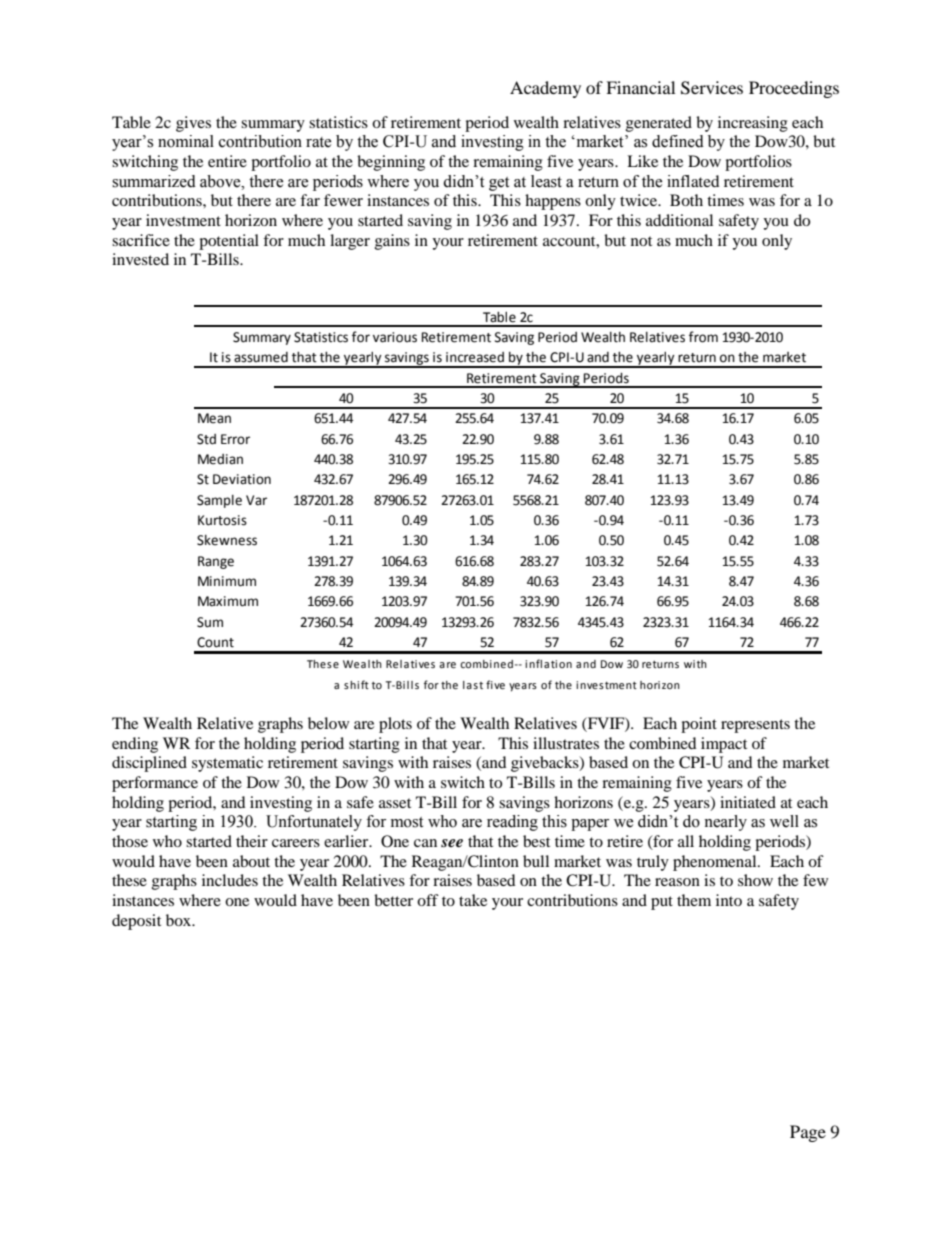 The image size is (952, 1233). What do you see at coordinates (180, 920) in the image?
I see `box` at bounding box center [180, 920].
